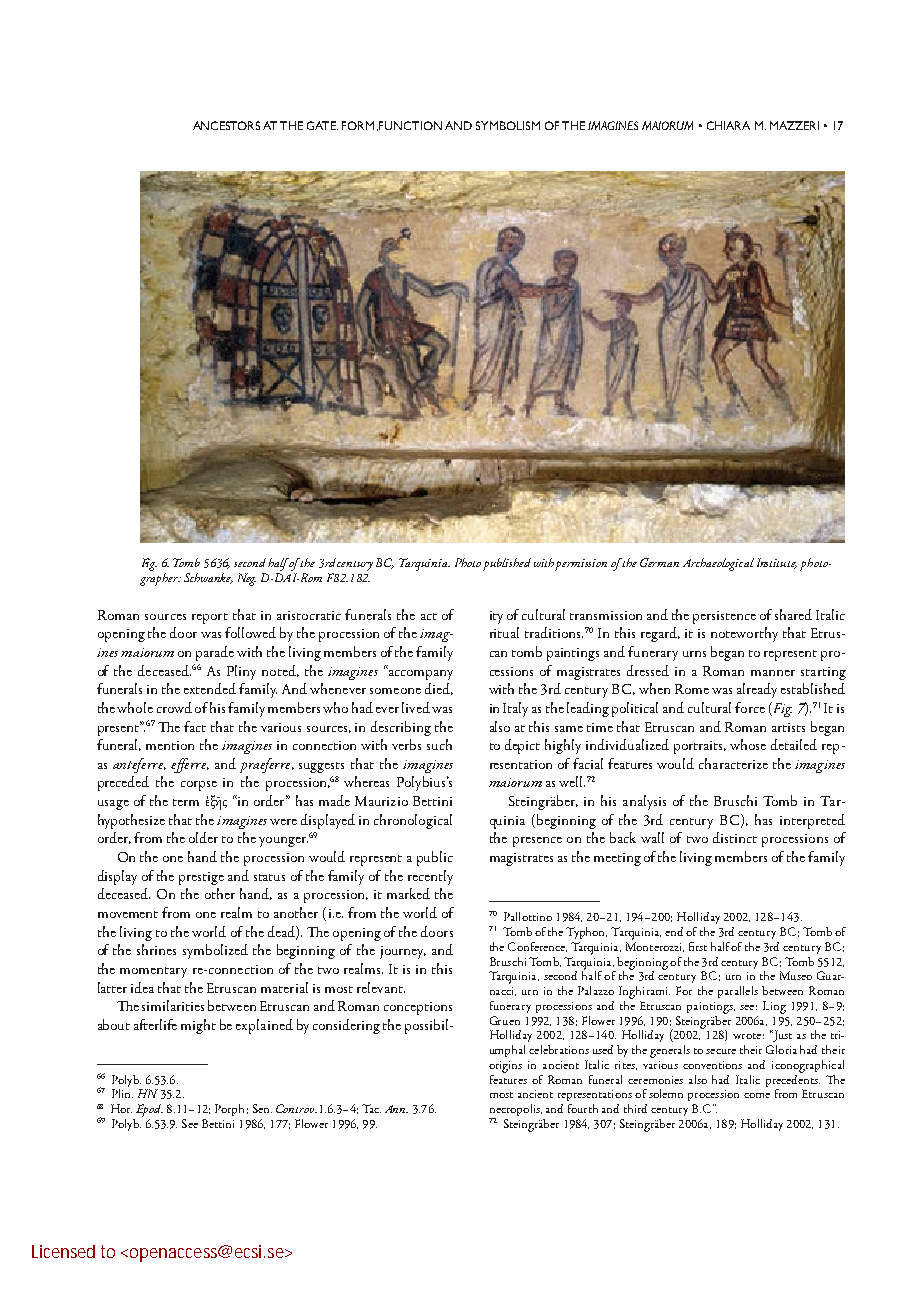 This screenshot has height=1308, width=924. I want to click on prestige, so click(201, 878).
